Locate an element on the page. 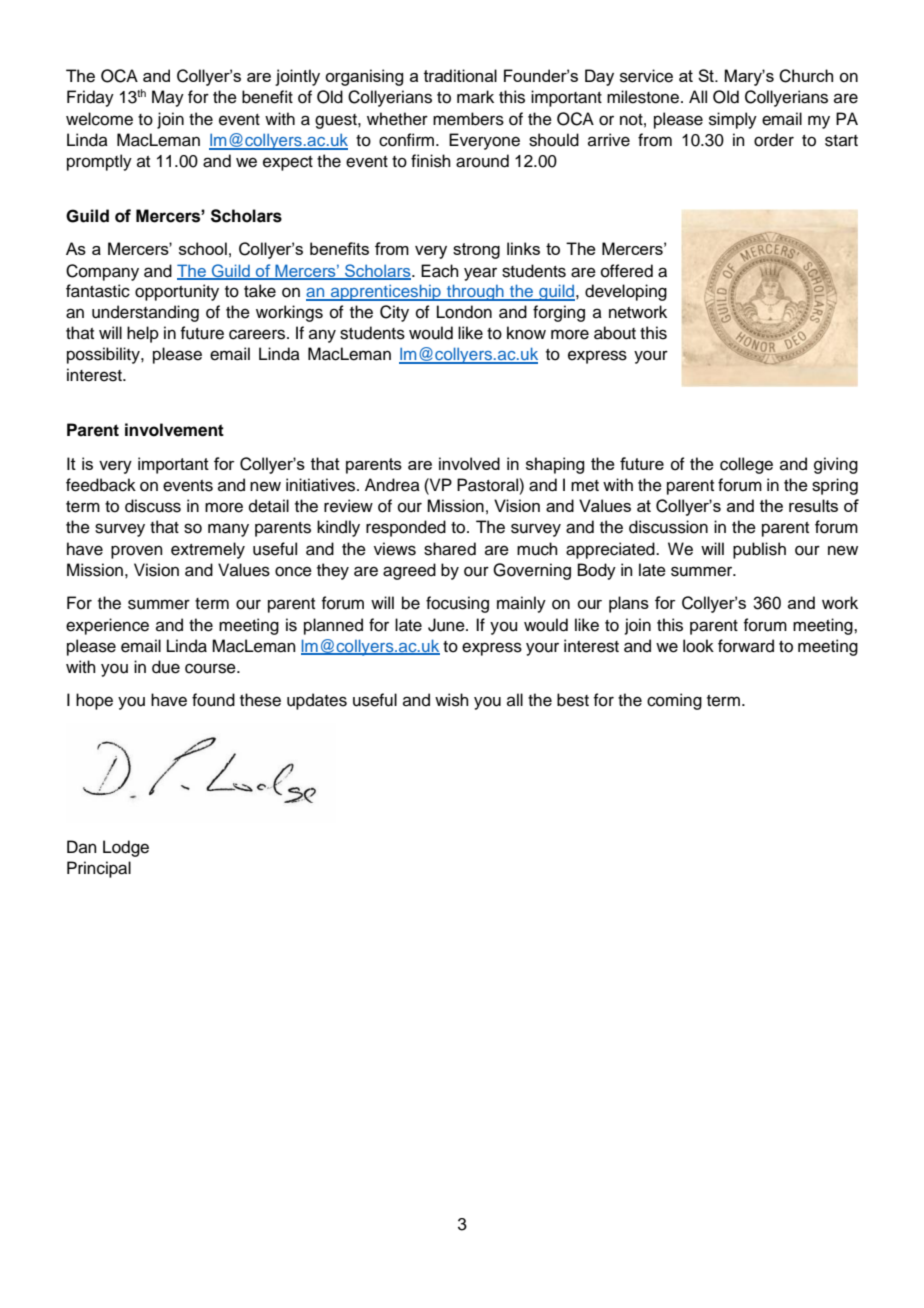 This document has height=1308, width=924. simply is located at coordinates (733, 120).
